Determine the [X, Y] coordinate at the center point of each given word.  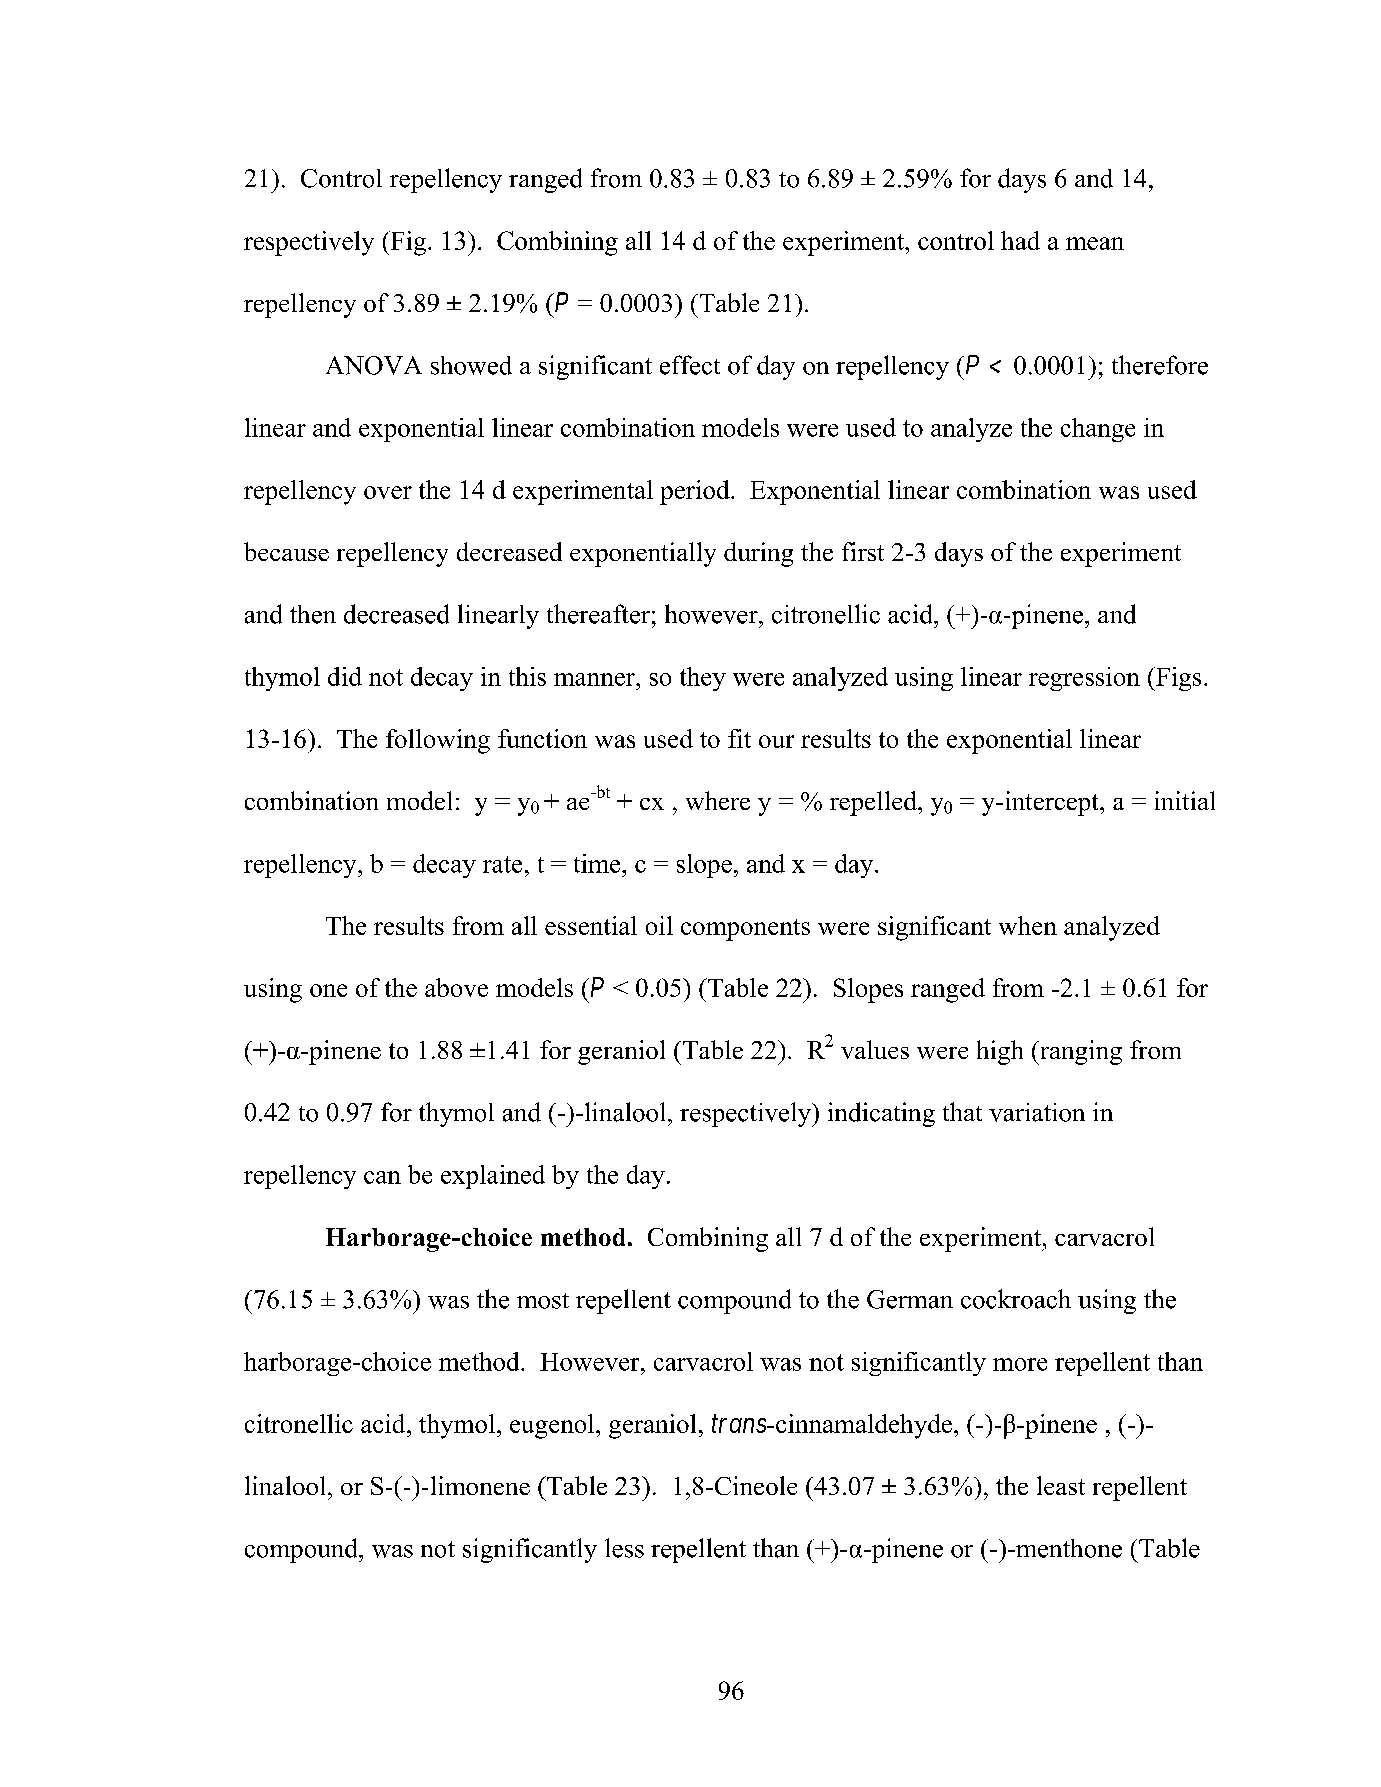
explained [493, 1177]
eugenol [553, 1426]
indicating [881, 1114]
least [1061, 1485]
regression [1084, 679]
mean [1095, 243]
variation [1037, 1112]
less [624, 1548]
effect [690, 365]
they [703, 679]
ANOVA [374, 365]
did [345, 676]
